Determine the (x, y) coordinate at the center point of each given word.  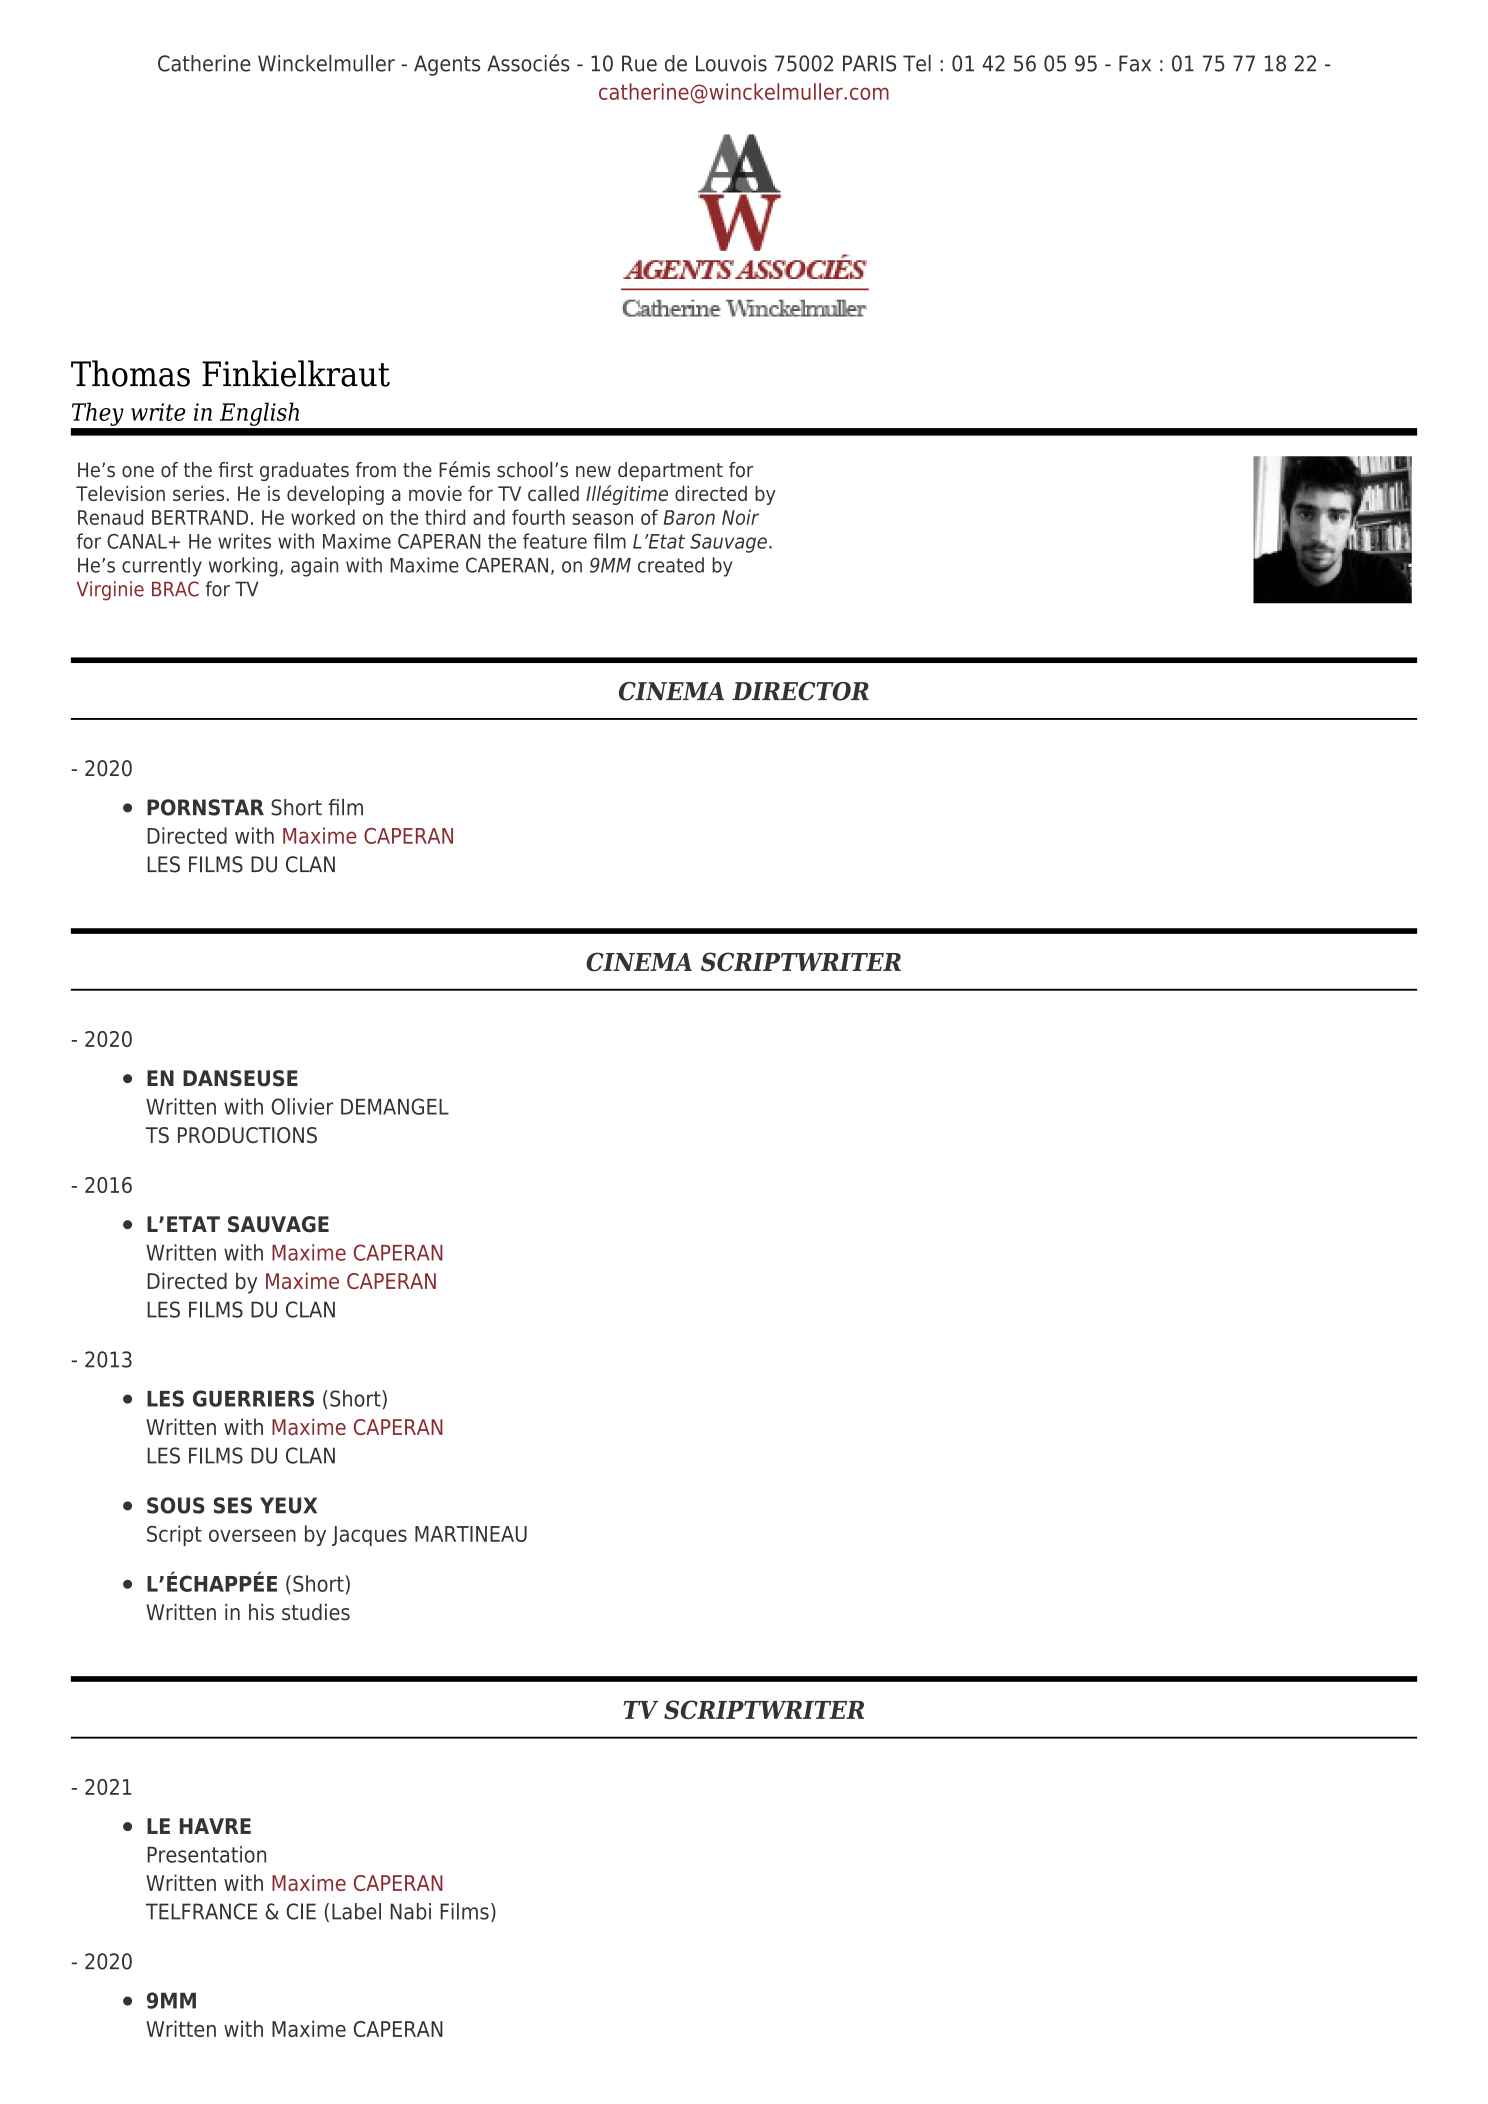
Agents (447, 65)
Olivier (302, 1106)
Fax (1135, 63)
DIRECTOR (800, 691)
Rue (639, 63)
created (671, 565)
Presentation (206, 1854)
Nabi (410, 1911)
